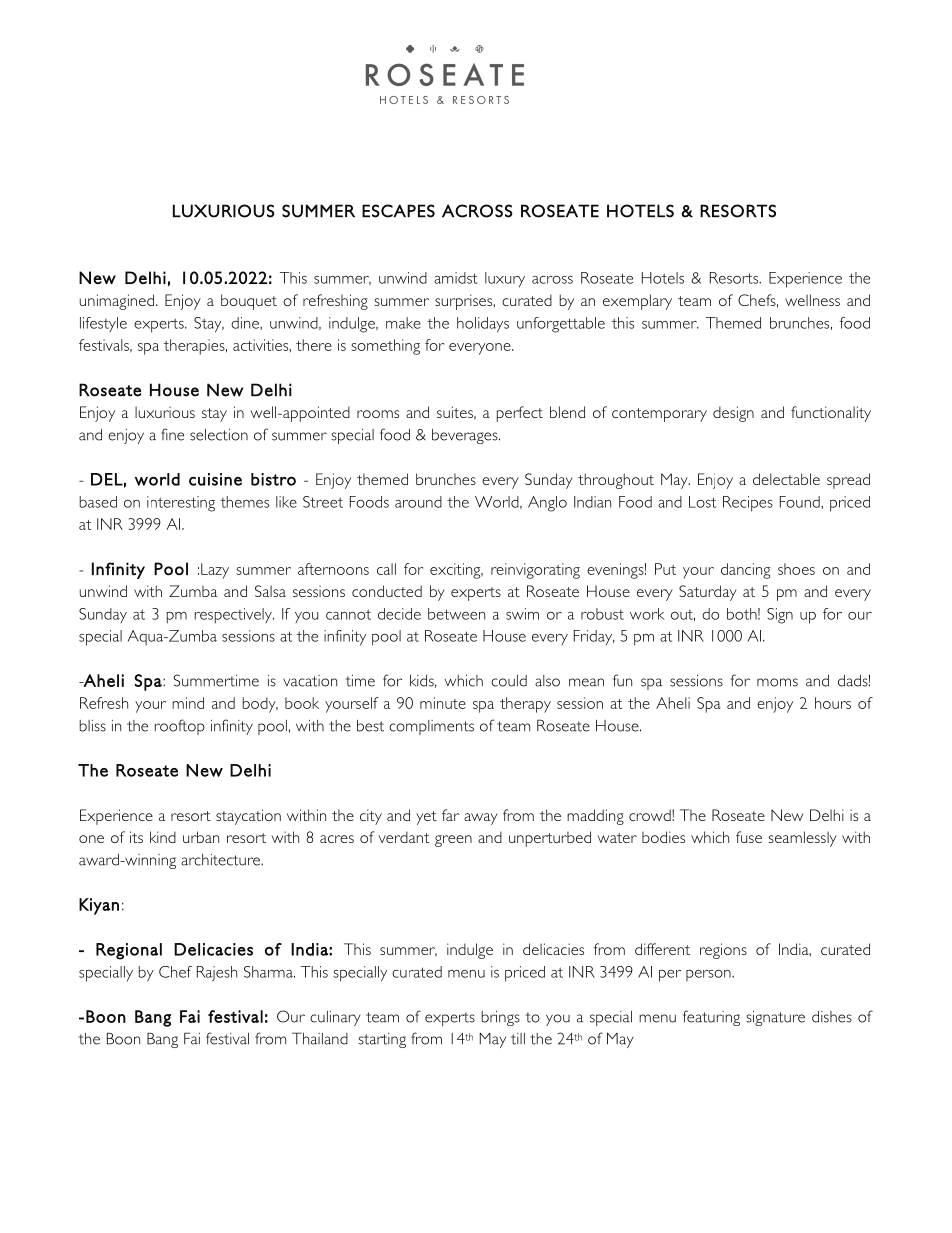 The width and height of the screenshot is (952, 1233). I want to click on interesting, so click(181, 504).
